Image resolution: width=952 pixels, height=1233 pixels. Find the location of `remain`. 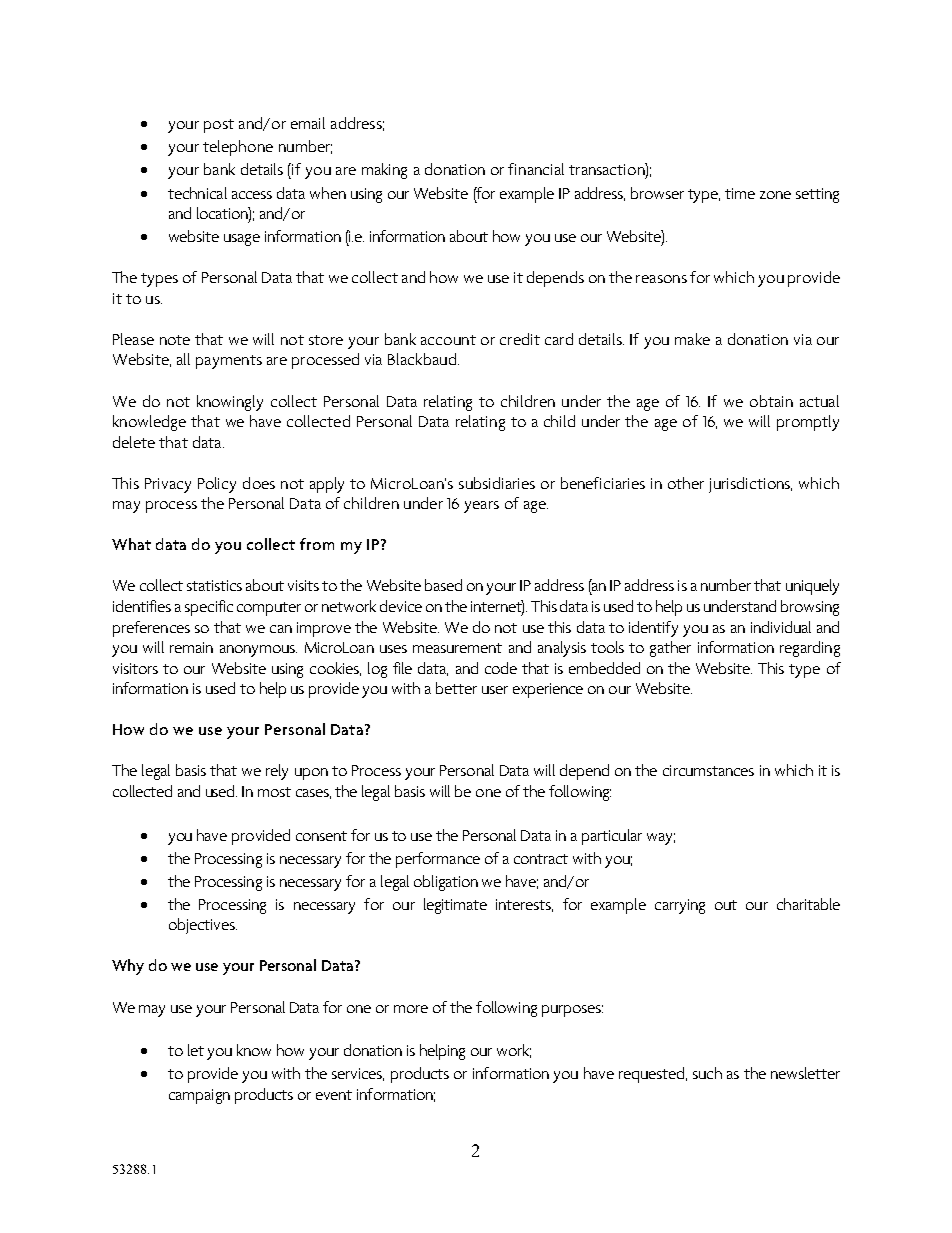

remain is located at coordinates (191, 647).
